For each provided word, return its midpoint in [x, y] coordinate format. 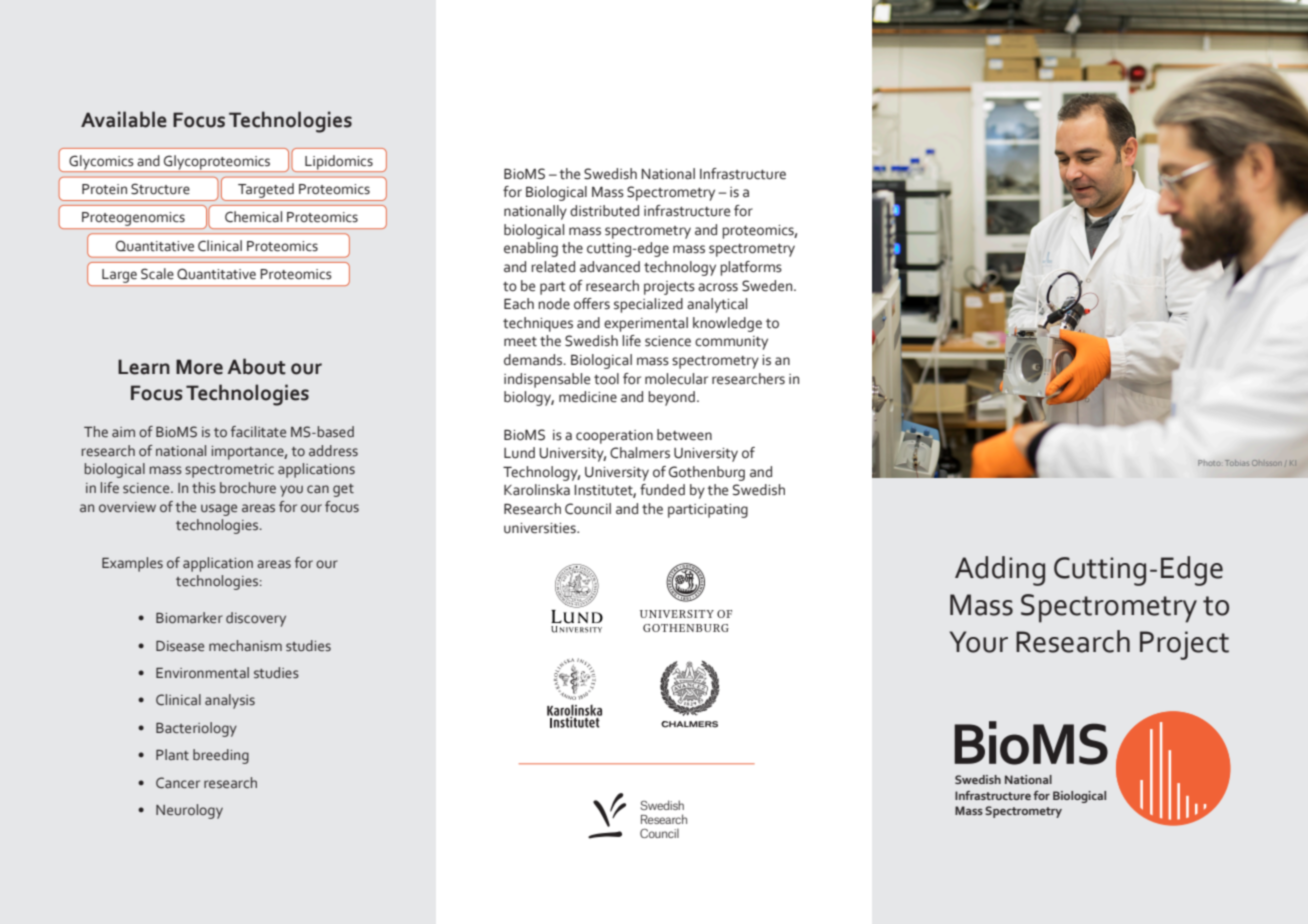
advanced [610, 267]
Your [979, 642]
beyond [671, 398]
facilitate [258, 432]
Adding [1000, 571]
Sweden [768, 286]
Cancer [178, 783]
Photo [1210, 463]
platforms [751, 268]
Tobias [1237, 463]
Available [124, 119]
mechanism [245, 646]
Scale [157, 274]
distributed [604, 211]
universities [541, 528]
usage [219, 510]
